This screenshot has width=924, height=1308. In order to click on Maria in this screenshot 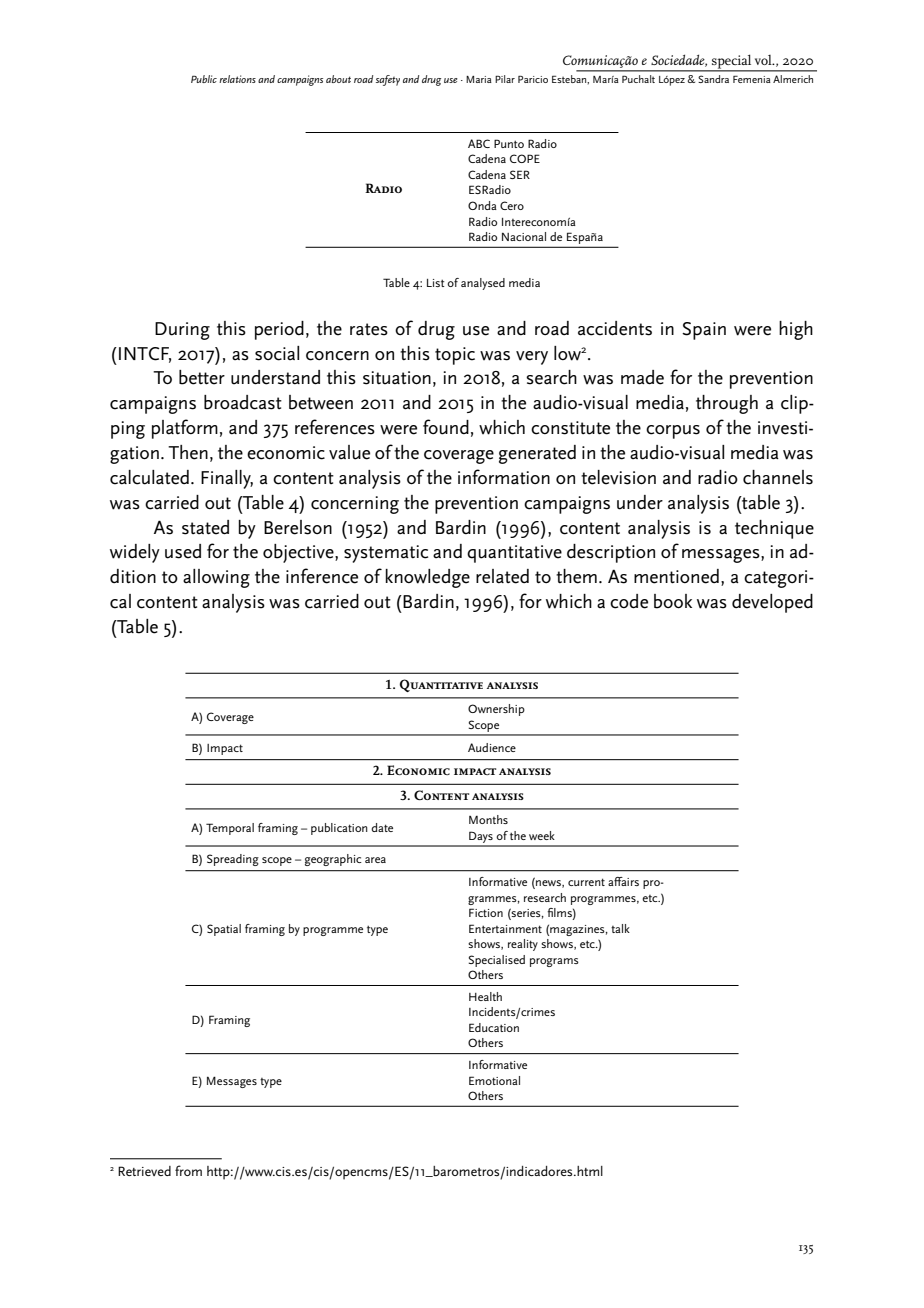, I will do `click(479, 79)`.
